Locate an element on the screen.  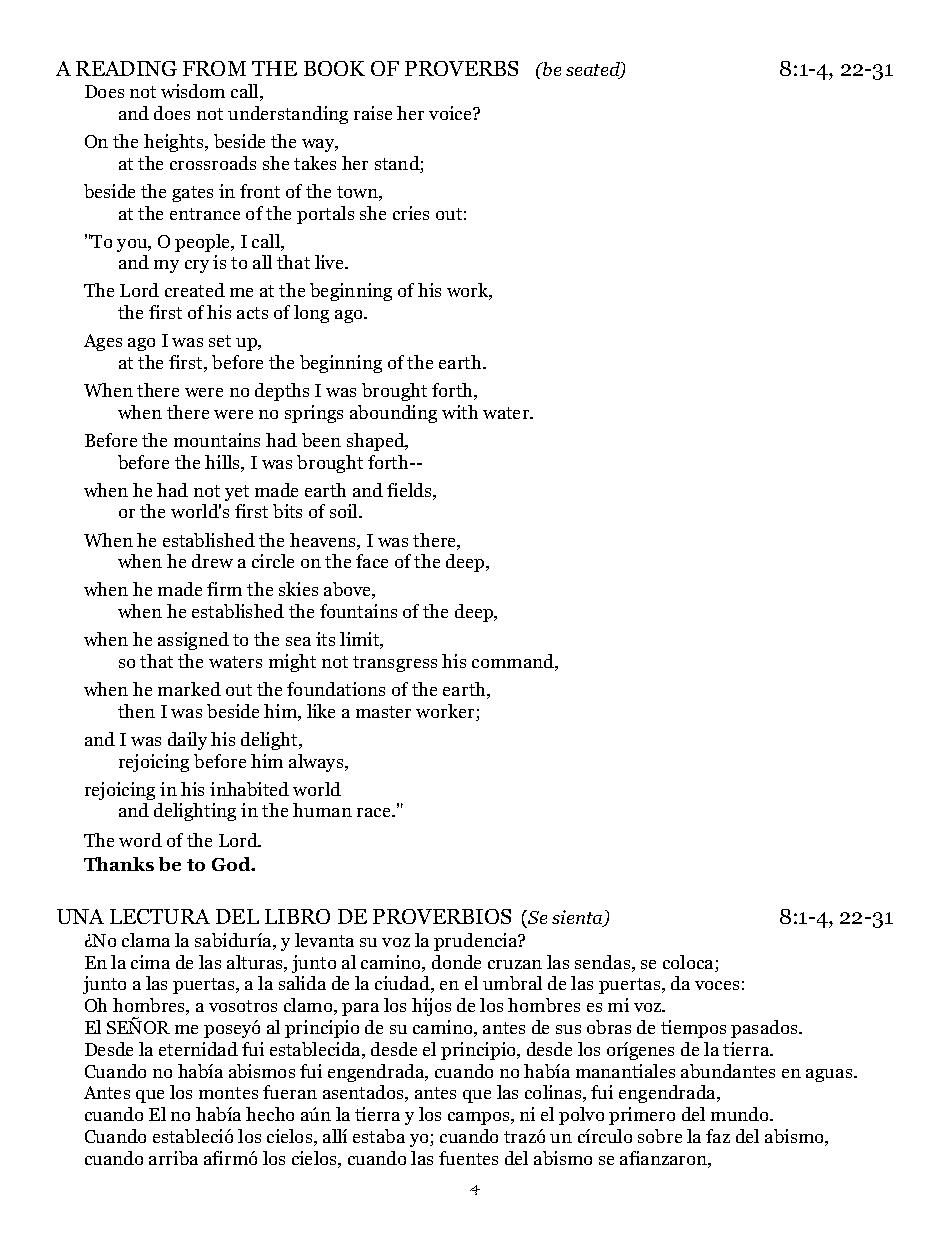
PROVERBS is located at coordinates (461, 68).
